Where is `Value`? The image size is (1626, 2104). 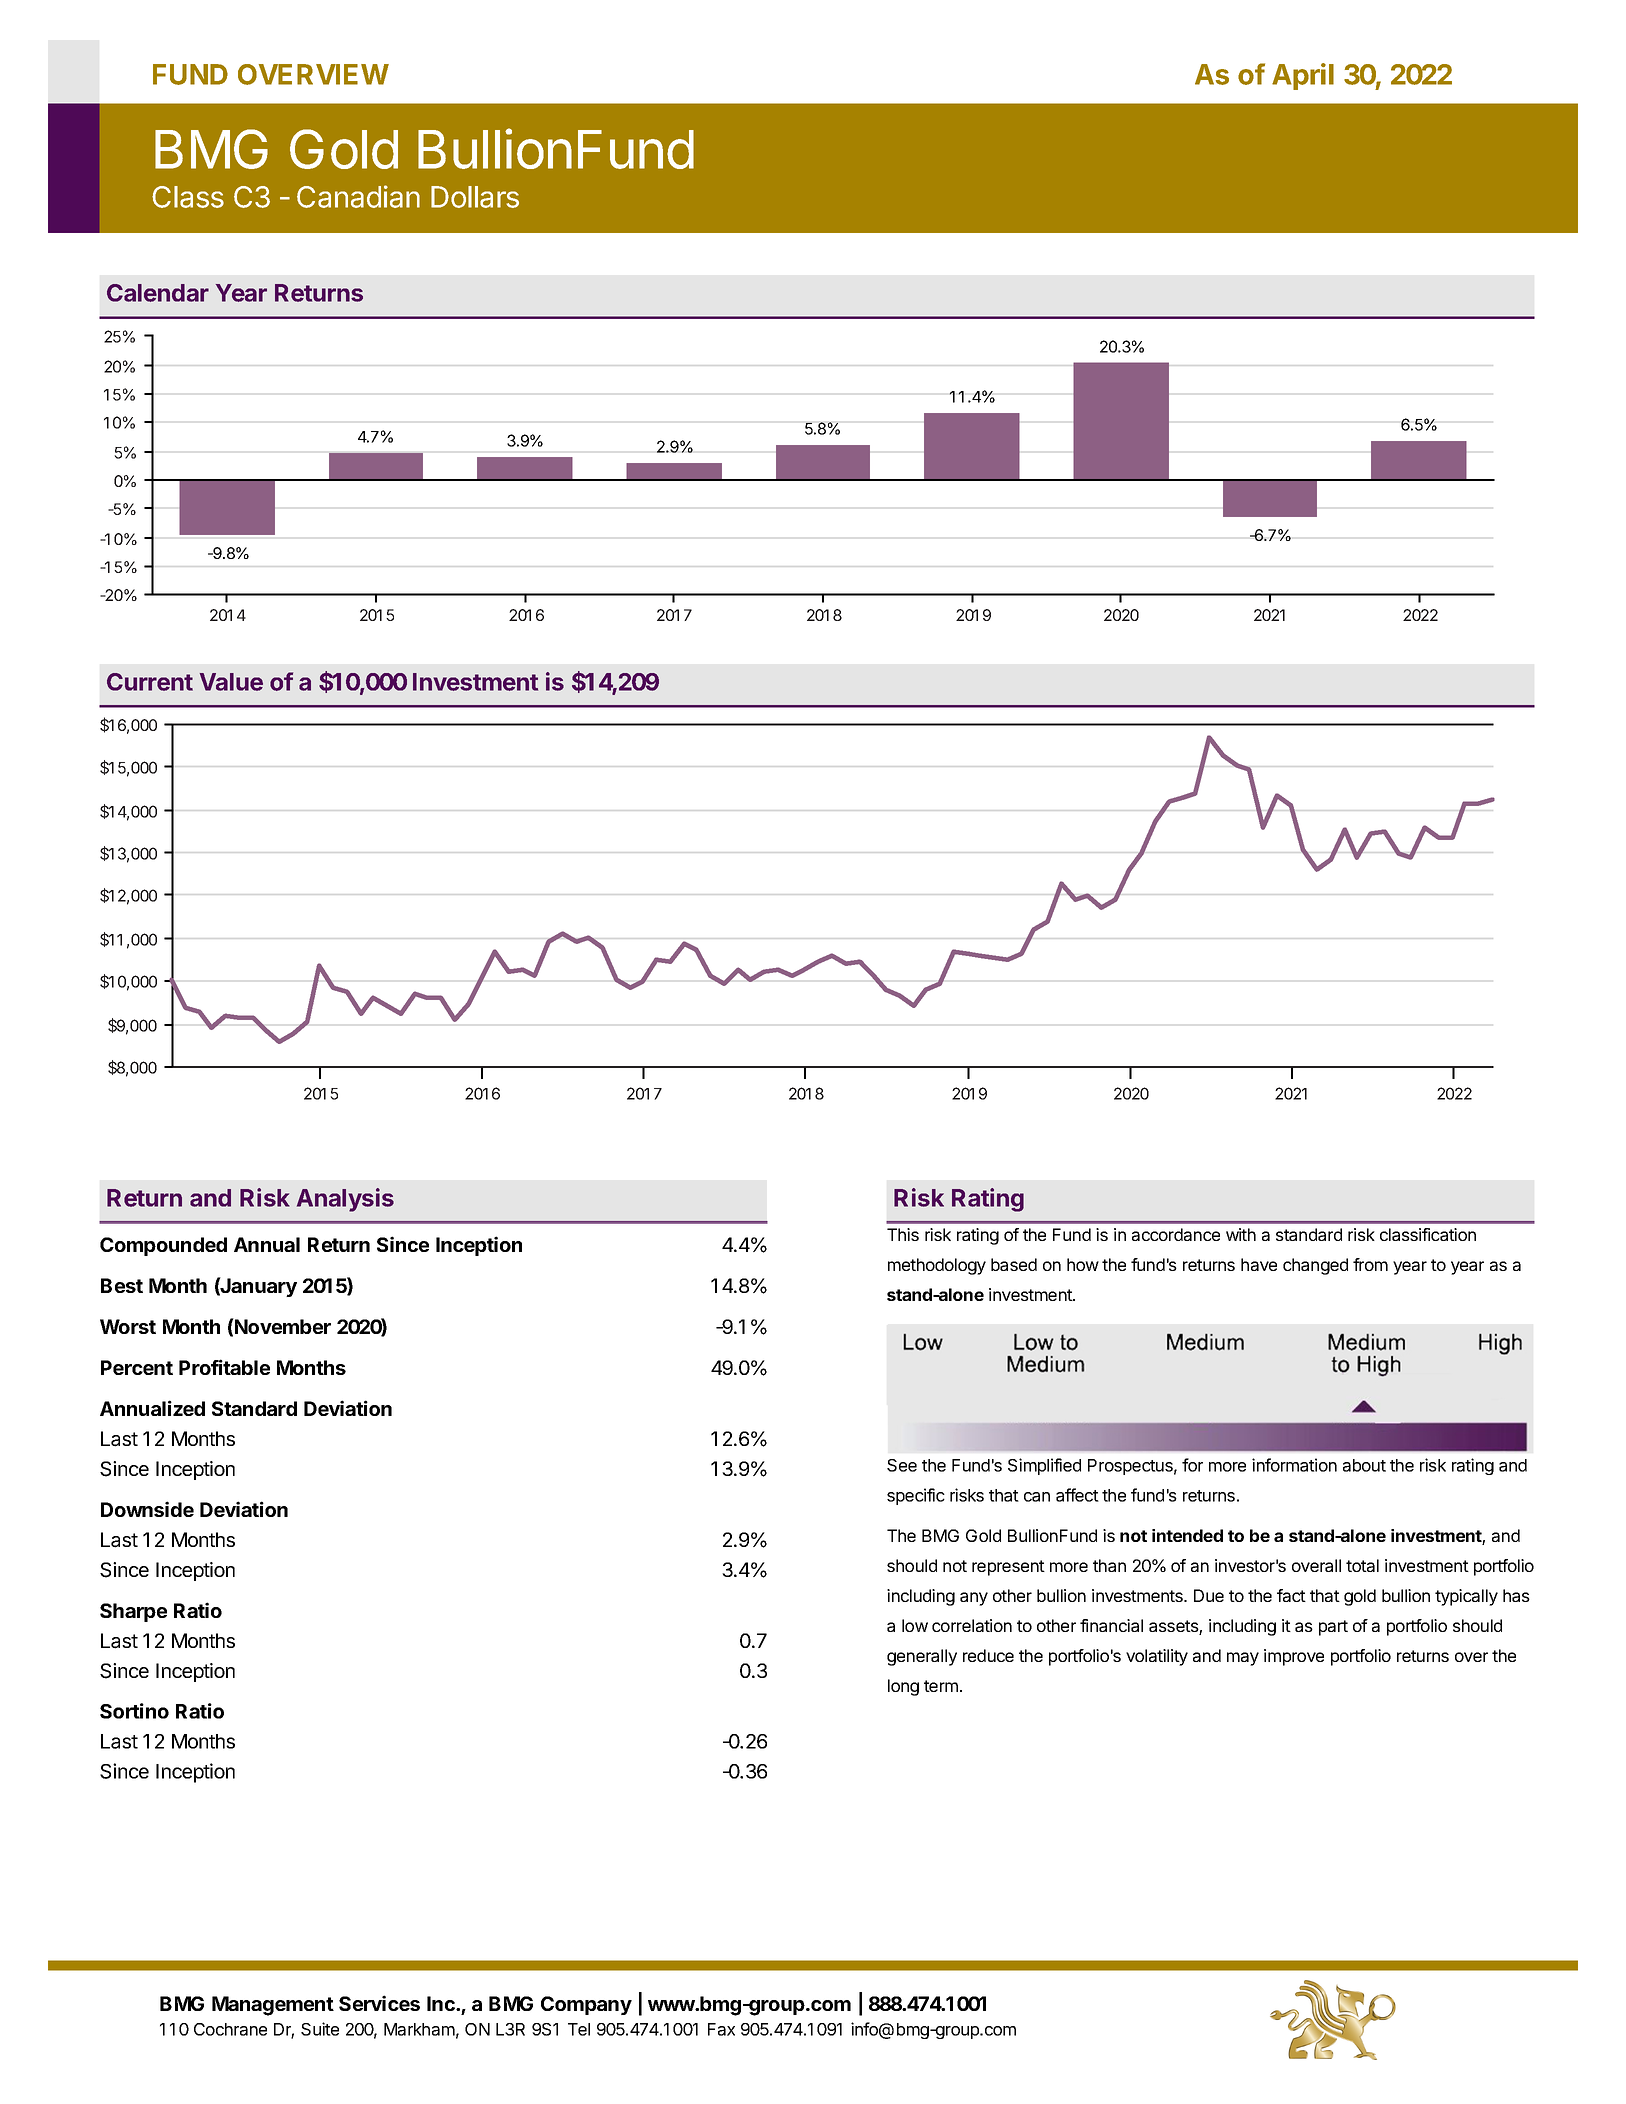 Value is located at coordinates (231, 682).
